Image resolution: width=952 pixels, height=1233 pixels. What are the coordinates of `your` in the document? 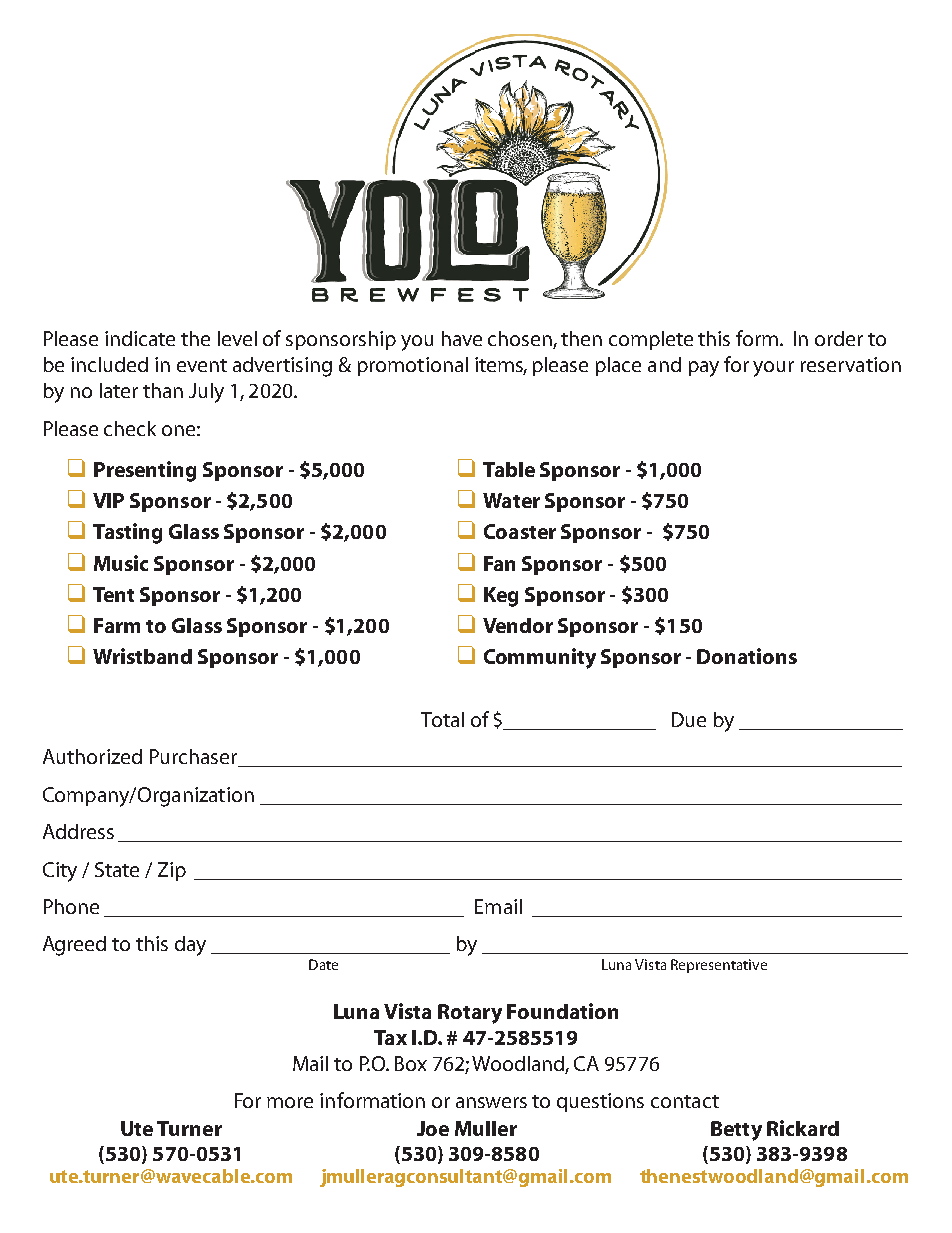 It's located at (773, 369).
